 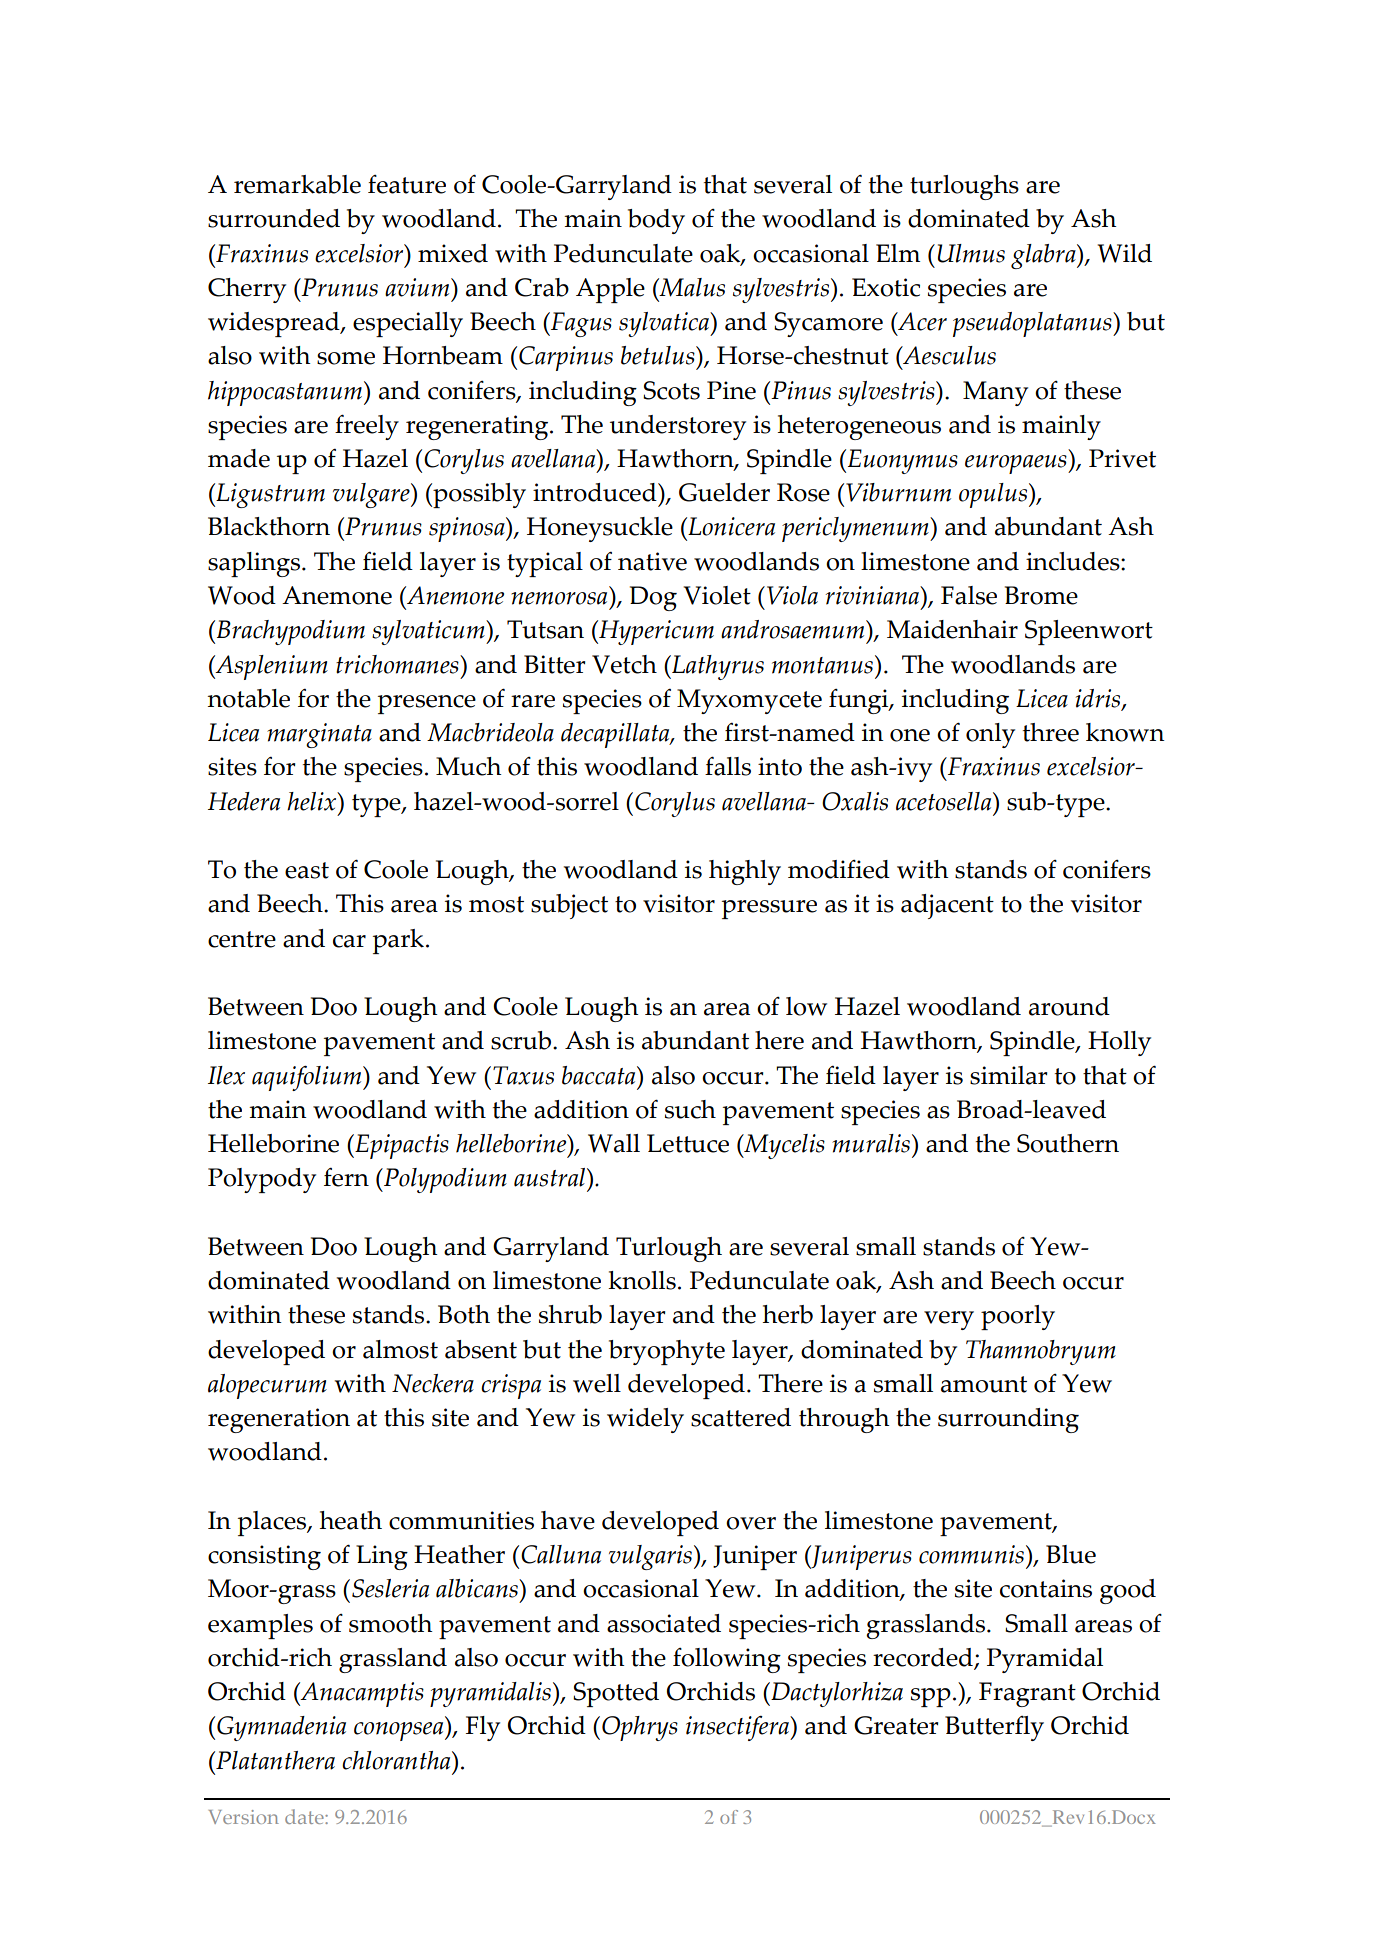 I want to click on glabra, so click(x=1044, y=256).
